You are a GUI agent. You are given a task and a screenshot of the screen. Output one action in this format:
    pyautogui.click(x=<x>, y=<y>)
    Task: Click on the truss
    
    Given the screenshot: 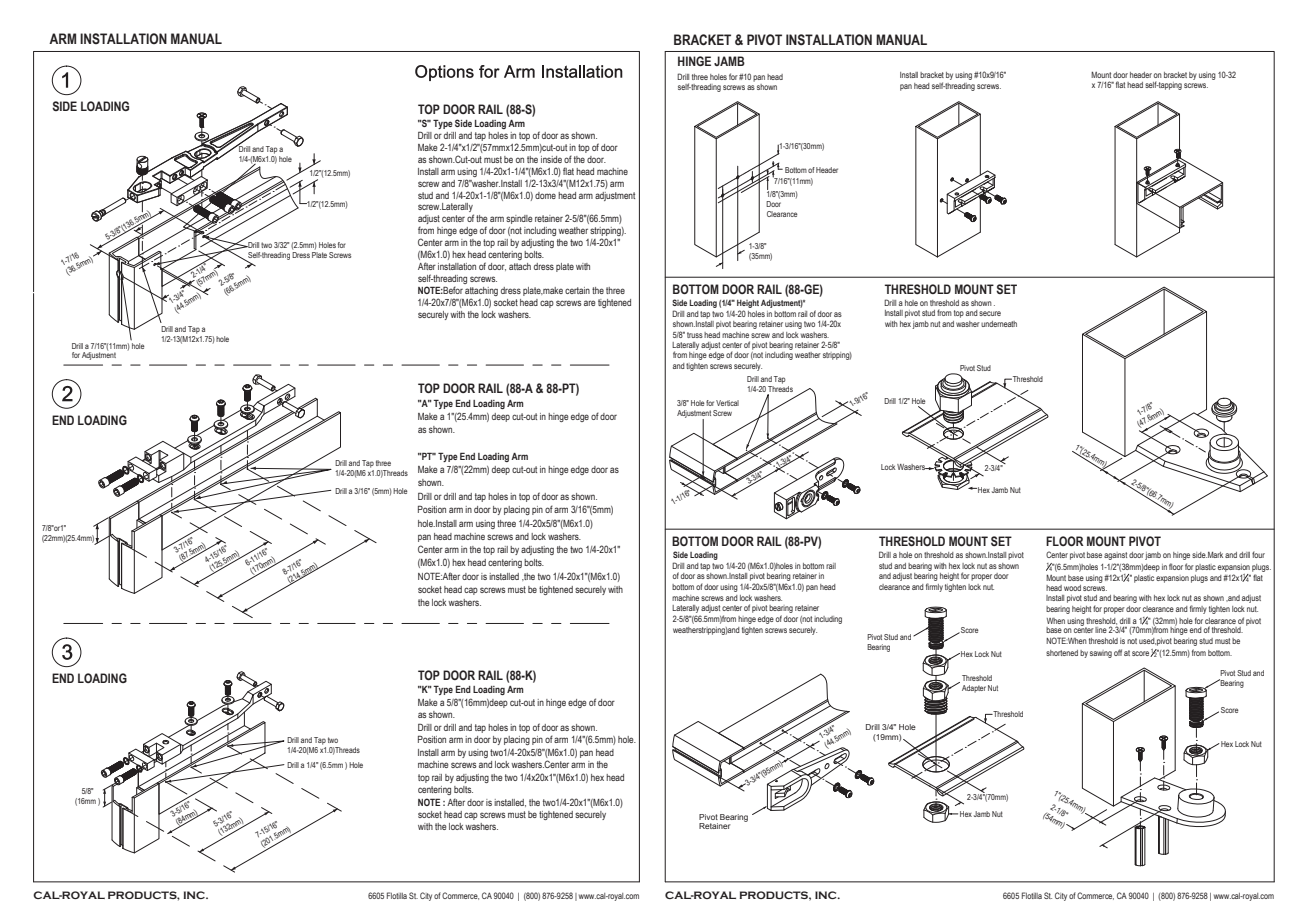 What is the action you would take?
    pyautogui.click(x=695, y=335)
